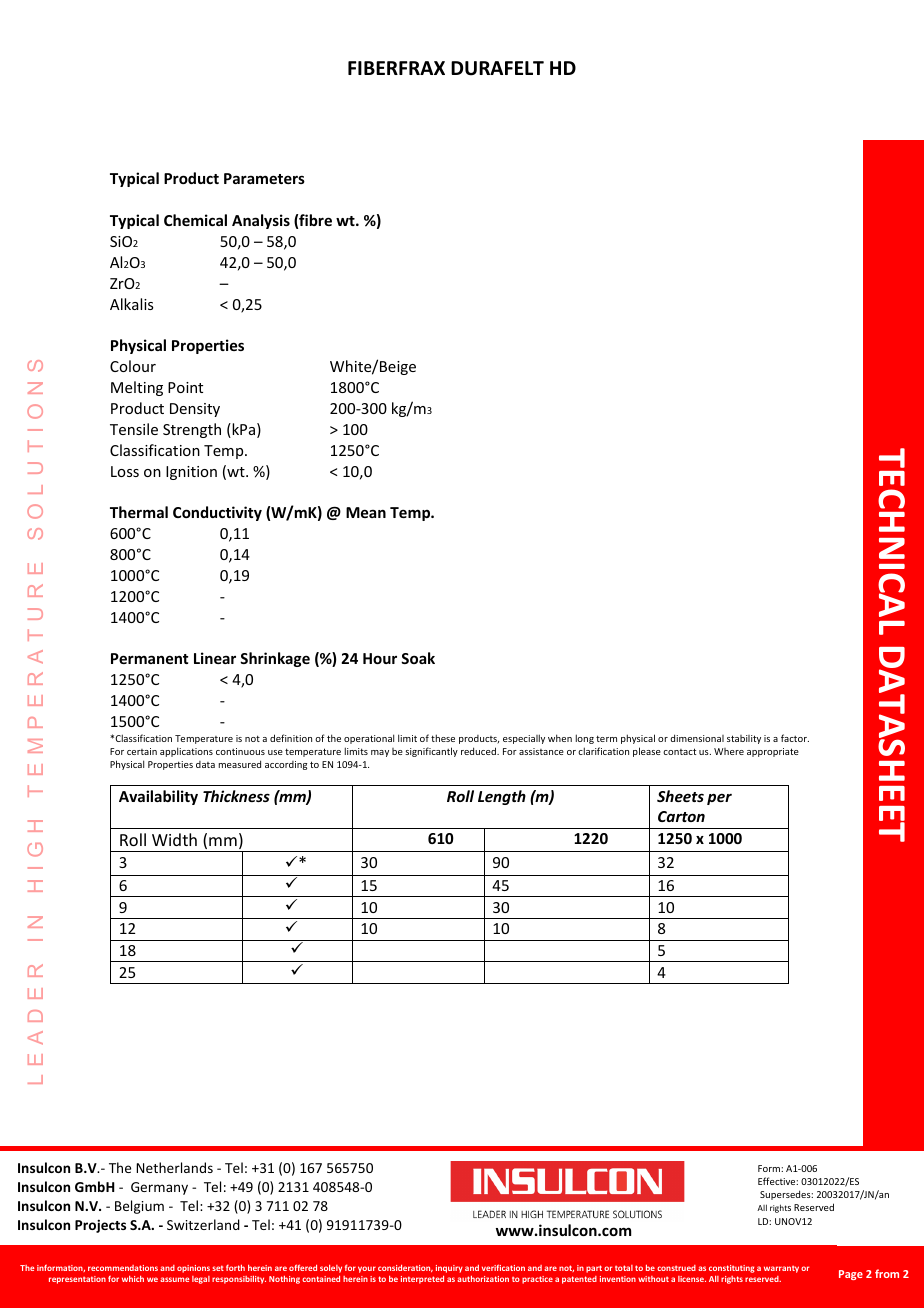 This screenshot has height=1308, width=924. I want to click on opinions, so click(193, 1269).
